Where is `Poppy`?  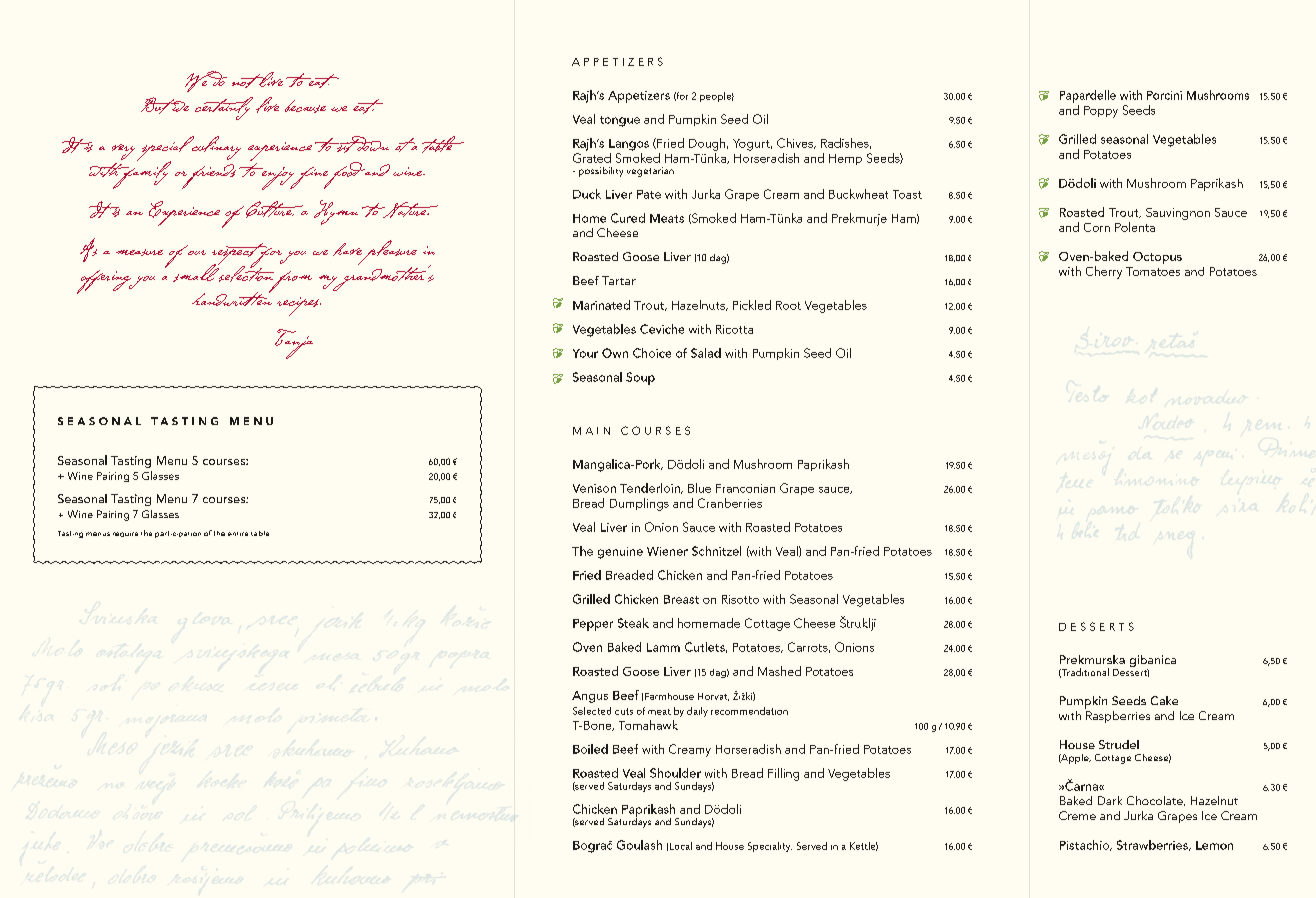
Poppy is located at coordinates (1101, 112).
